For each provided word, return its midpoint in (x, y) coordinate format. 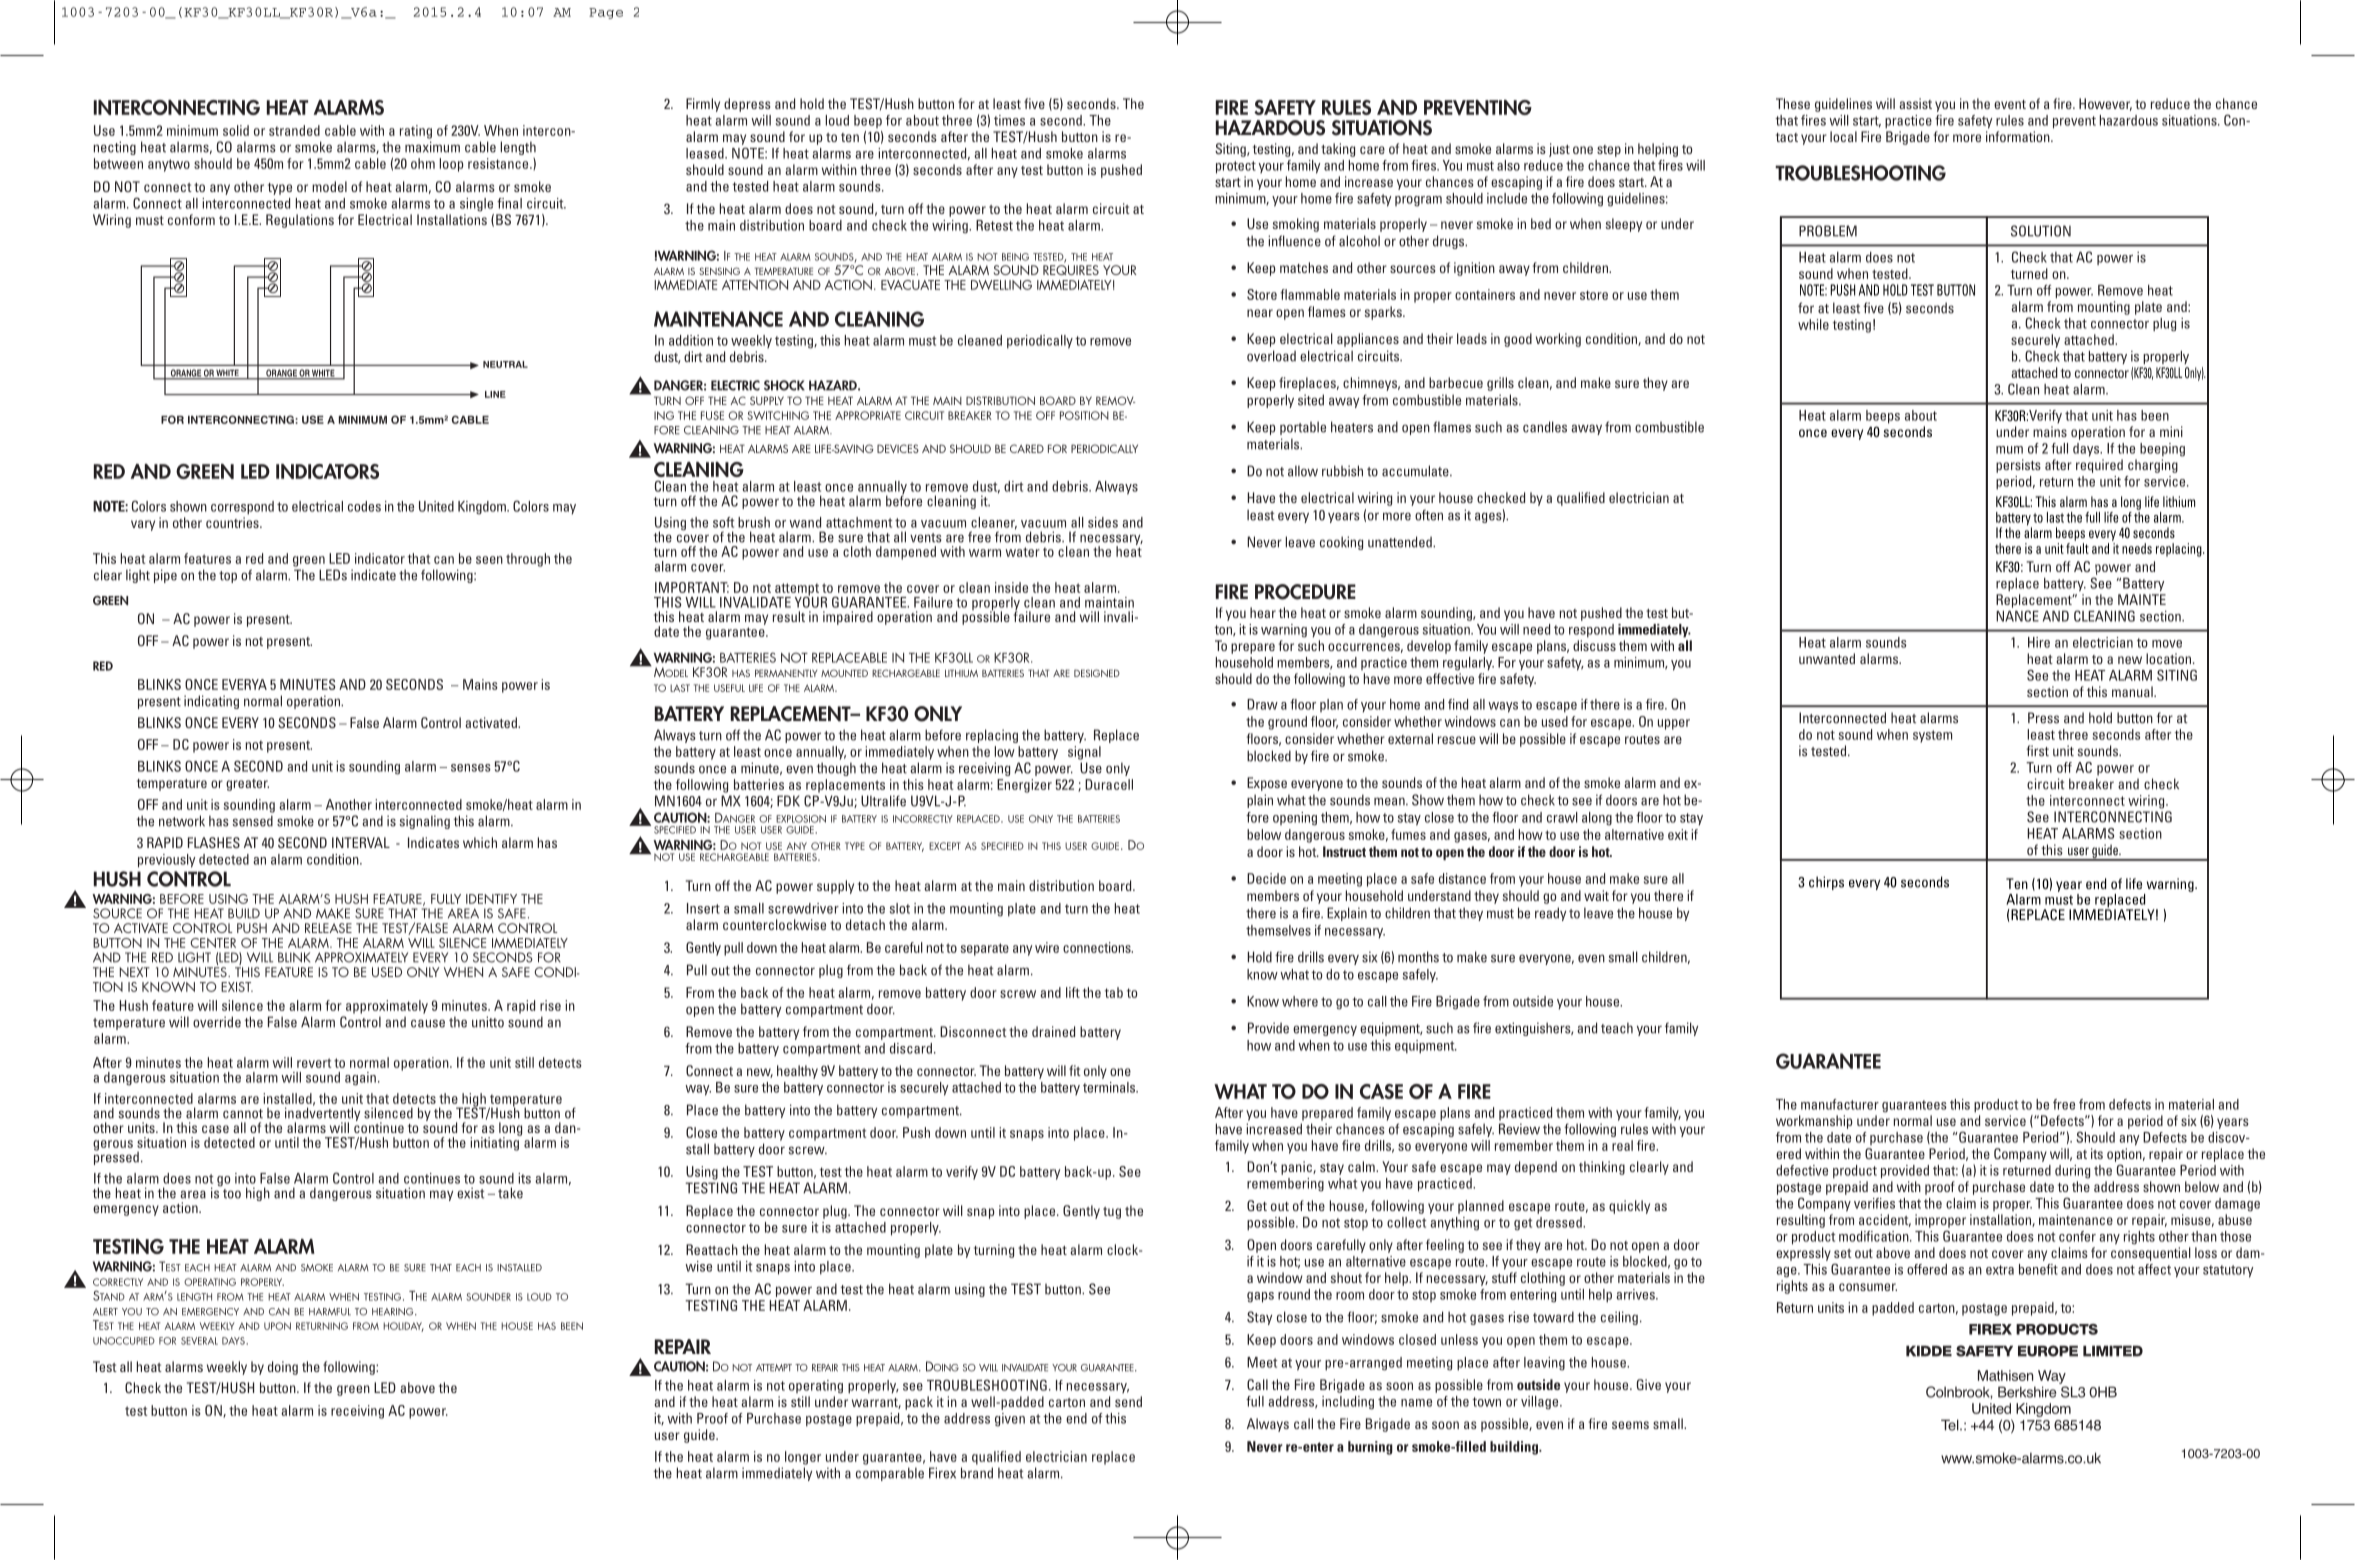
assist (1915, 103)
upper (1674, 724)
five (1034, 103)
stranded (294, 130)
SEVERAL (199, 1341)
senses (471, 768)
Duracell (1109, 784)
